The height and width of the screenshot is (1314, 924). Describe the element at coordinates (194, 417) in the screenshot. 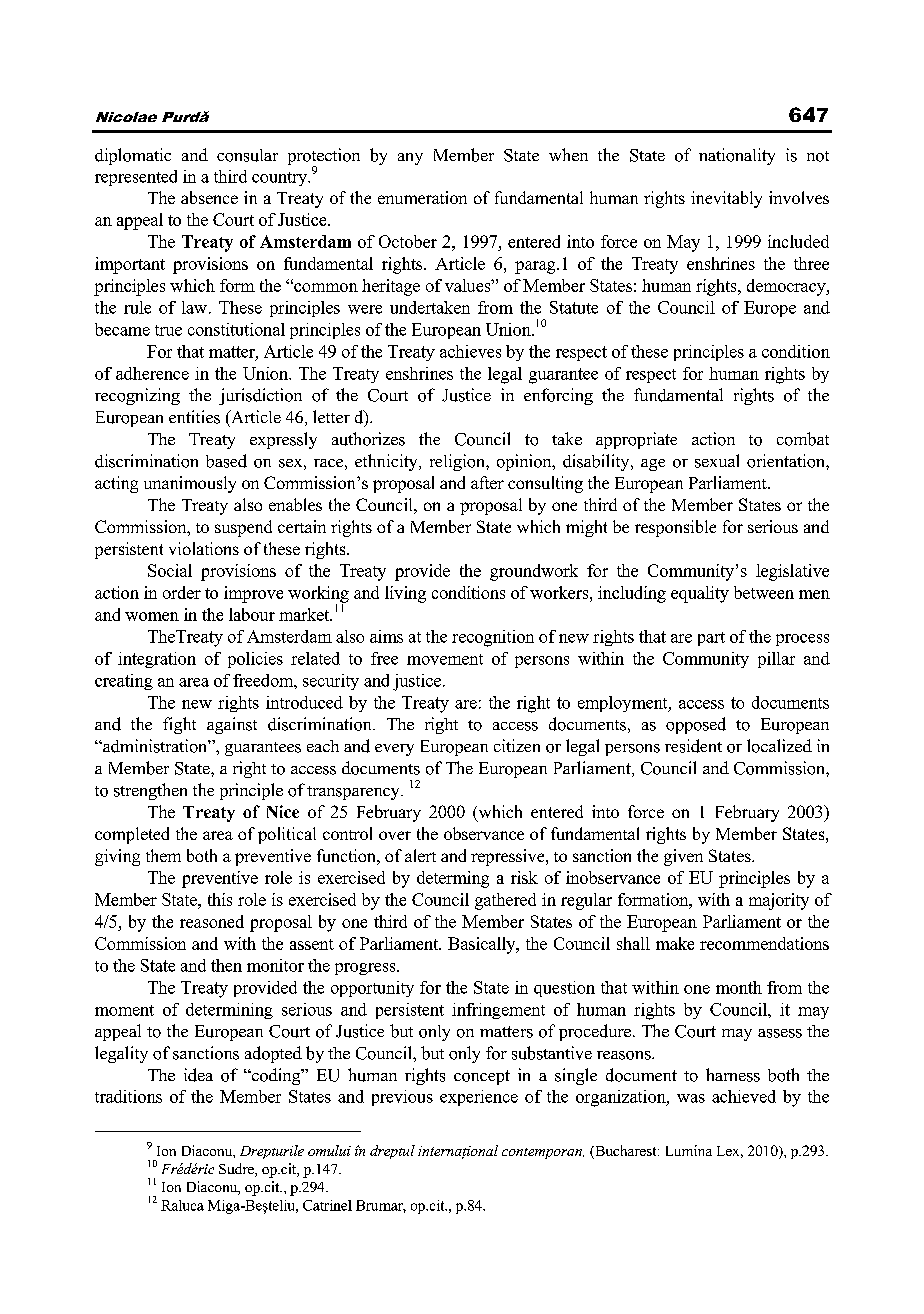

I see `entities` at that location.
